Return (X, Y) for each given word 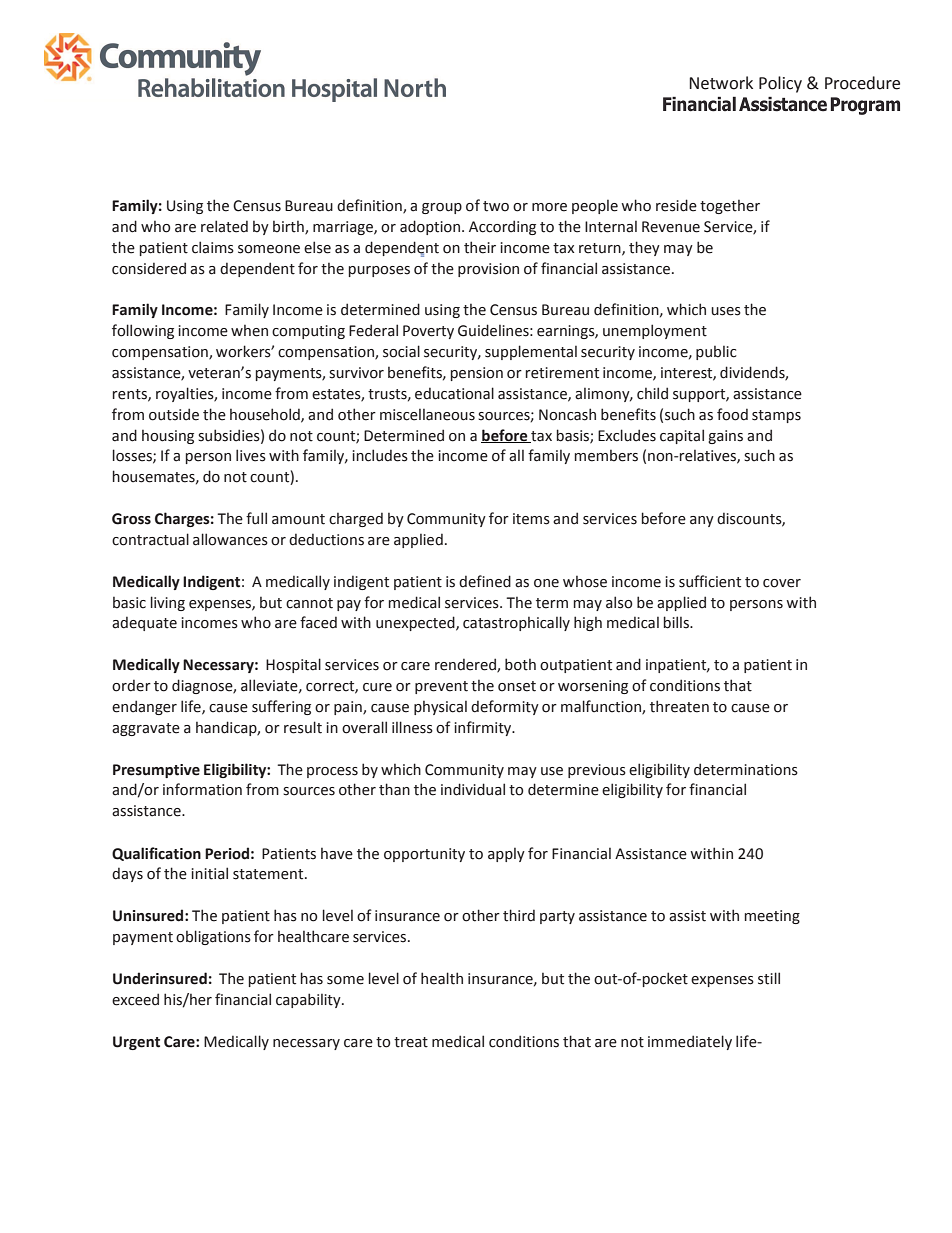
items (531, 519)
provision (488, 270)
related (224, 226)
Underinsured (160, 978)
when (249, 331)
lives (251, 455)
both (520, 664)
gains (725, 437)
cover (782, 583)
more (549, 207)
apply (506, 855)
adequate (144, 623)
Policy (780, 84)
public (716, 353)
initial (210, 873)
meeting (772, 917)
